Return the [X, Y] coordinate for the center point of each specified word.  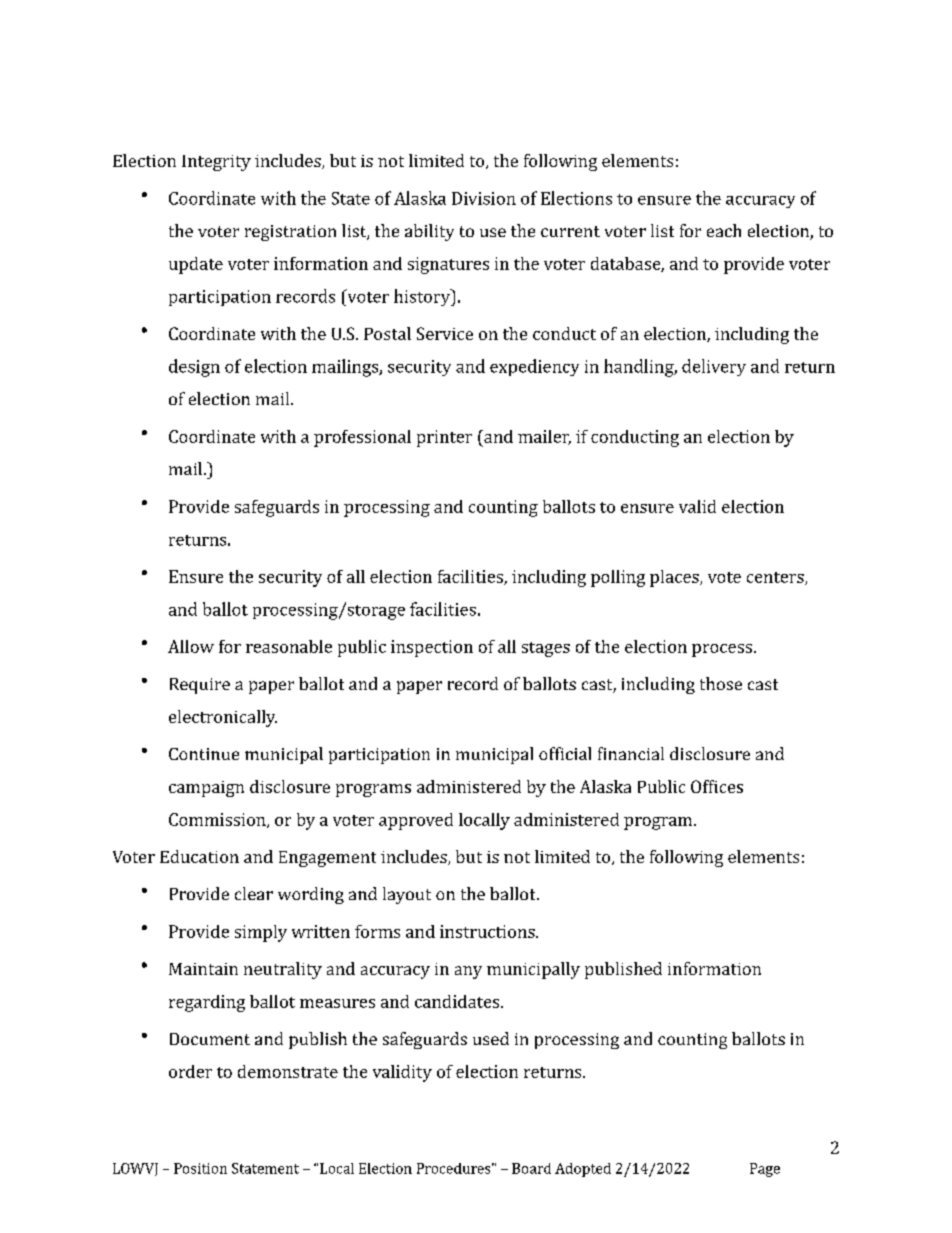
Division [484, 198]
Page [765, 1170]
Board [531, 1168]
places [675, 578]
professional [362, 438]
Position [200, 1168]
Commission [218, 820]
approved [416, 821]
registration [290, 233]
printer [444, 438]
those [721, 683]
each [724, 230]
